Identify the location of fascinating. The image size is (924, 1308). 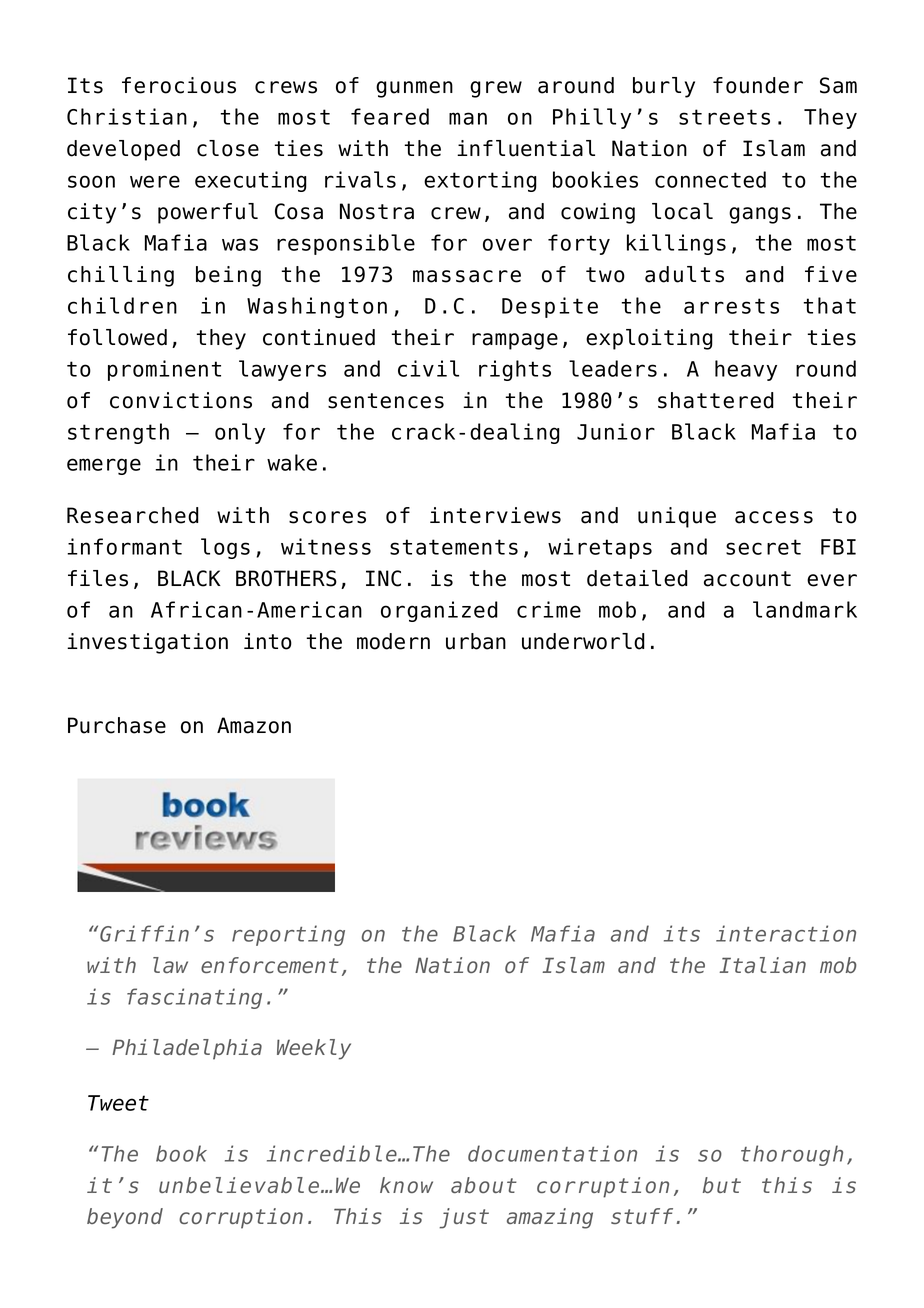
(194, 998).
